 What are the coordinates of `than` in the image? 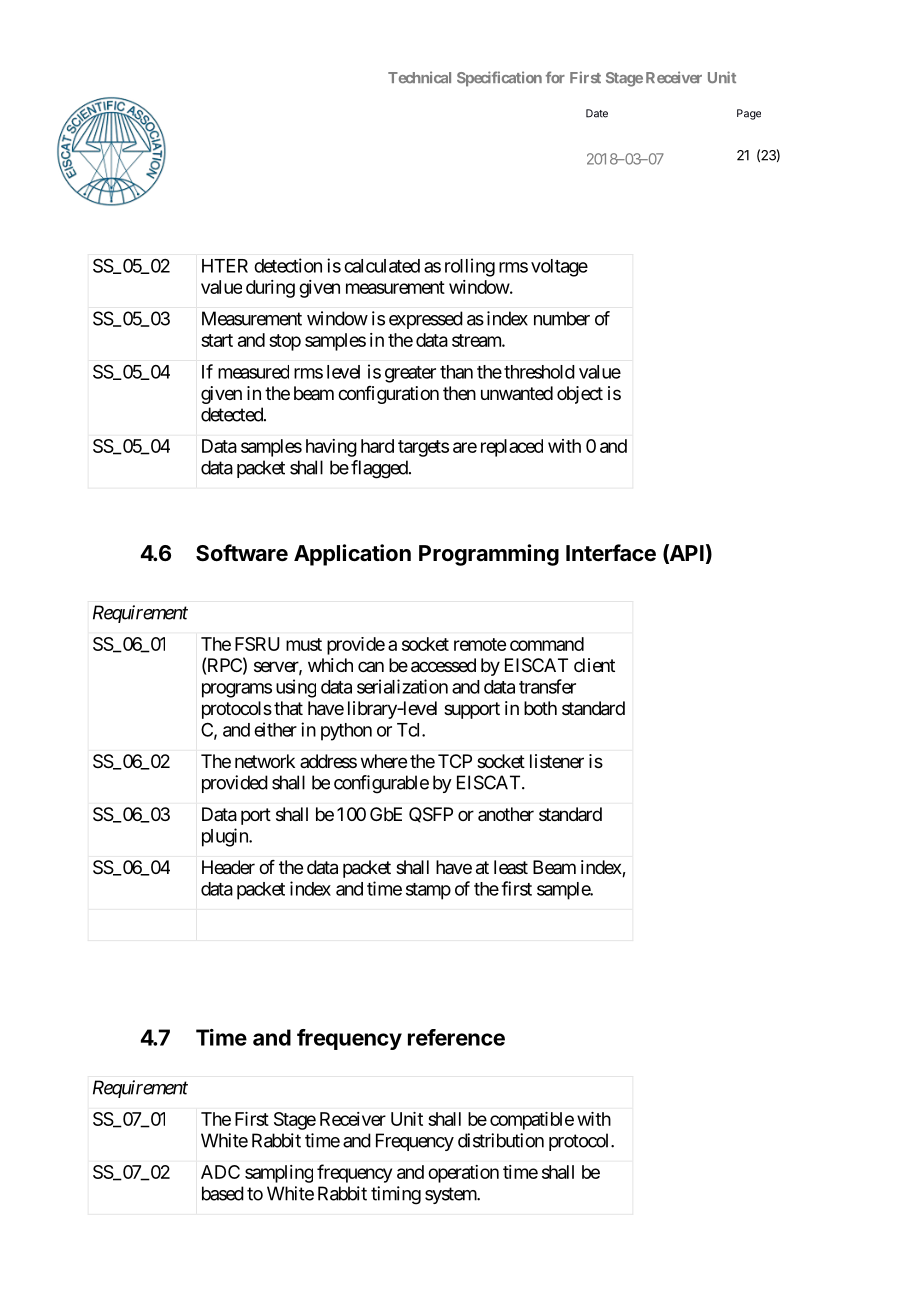 It's located at (456, 372).
